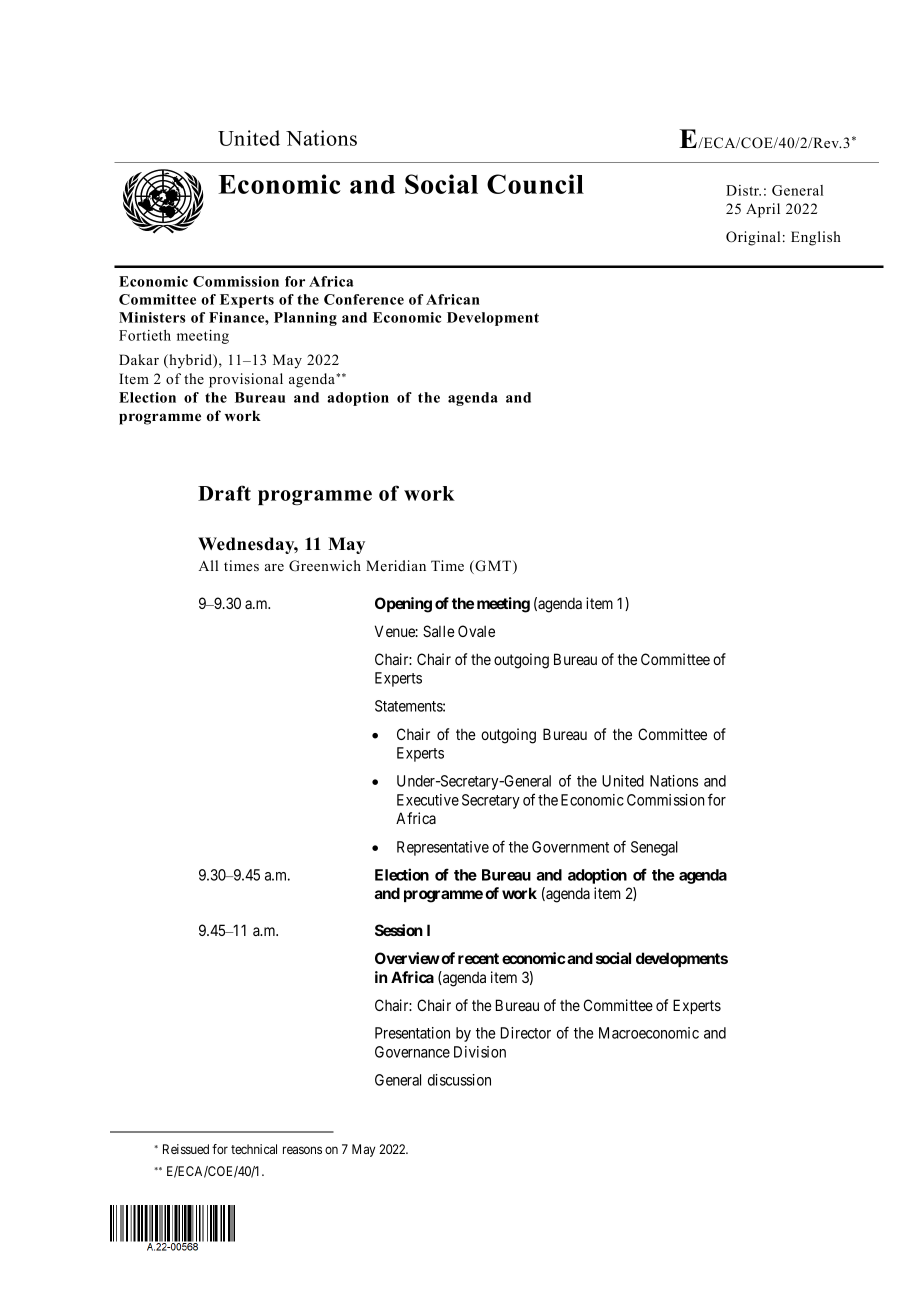  Describe the element at coordinates (476, 631) in the page. I see `Ovale` at that location.
